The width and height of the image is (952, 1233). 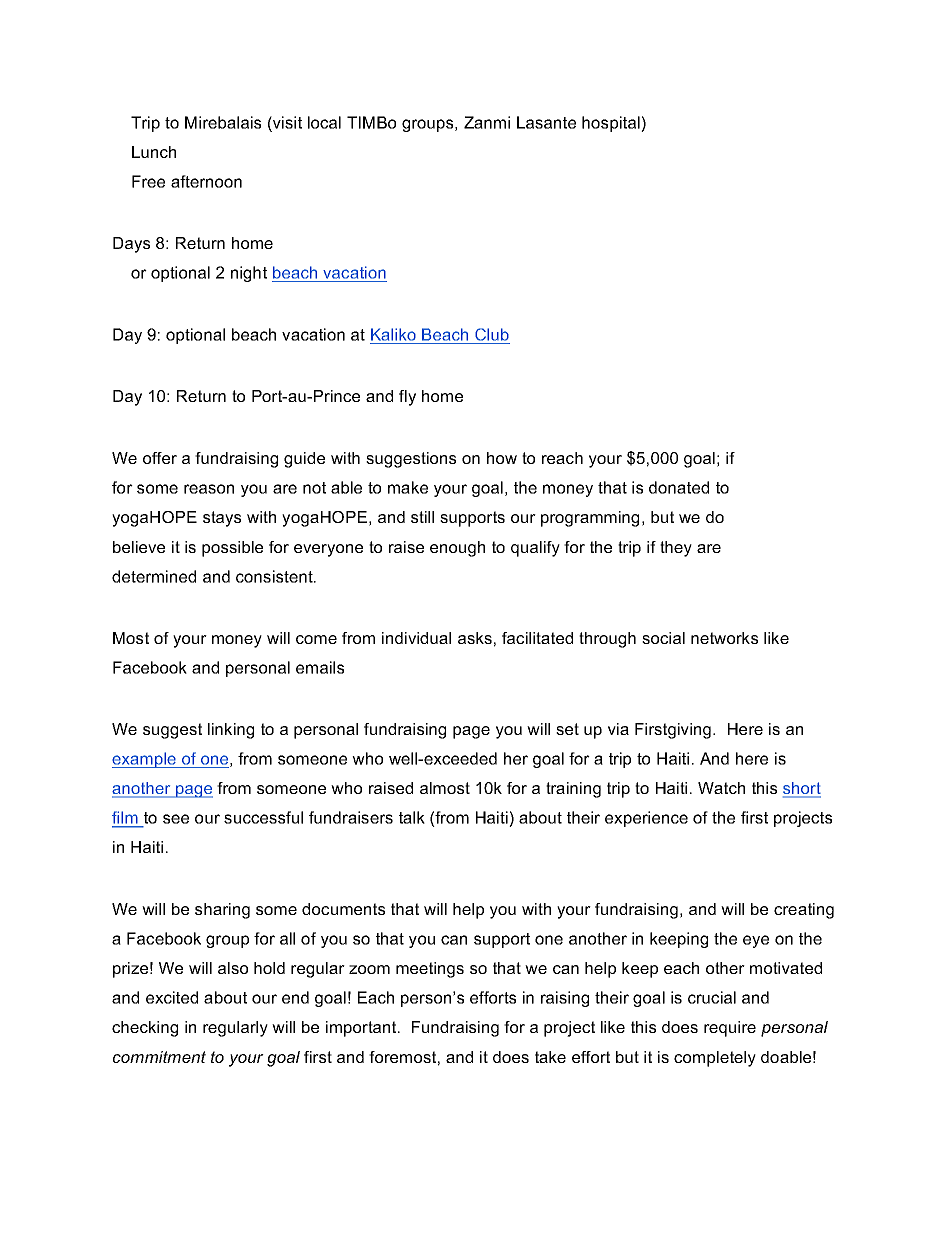 I want to click on hospital, so click(x=612, y=124).
